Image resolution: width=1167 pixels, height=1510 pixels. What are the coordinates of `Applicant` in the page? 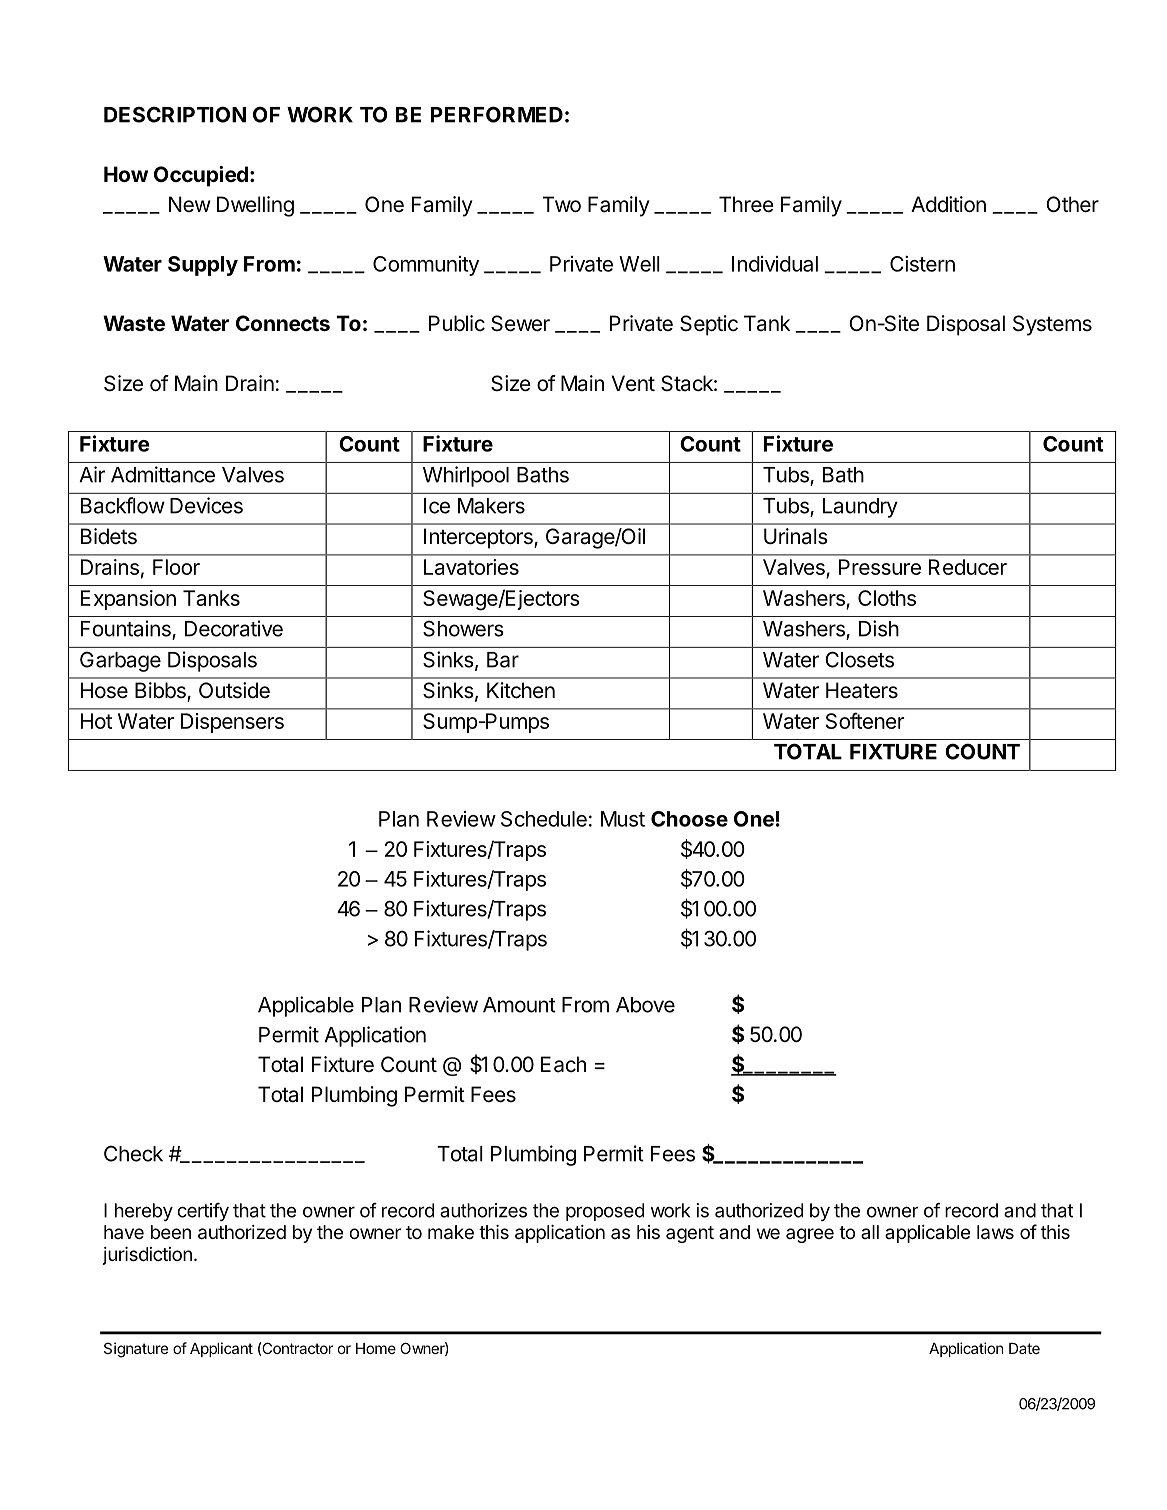 It's located at (221, 1349).
